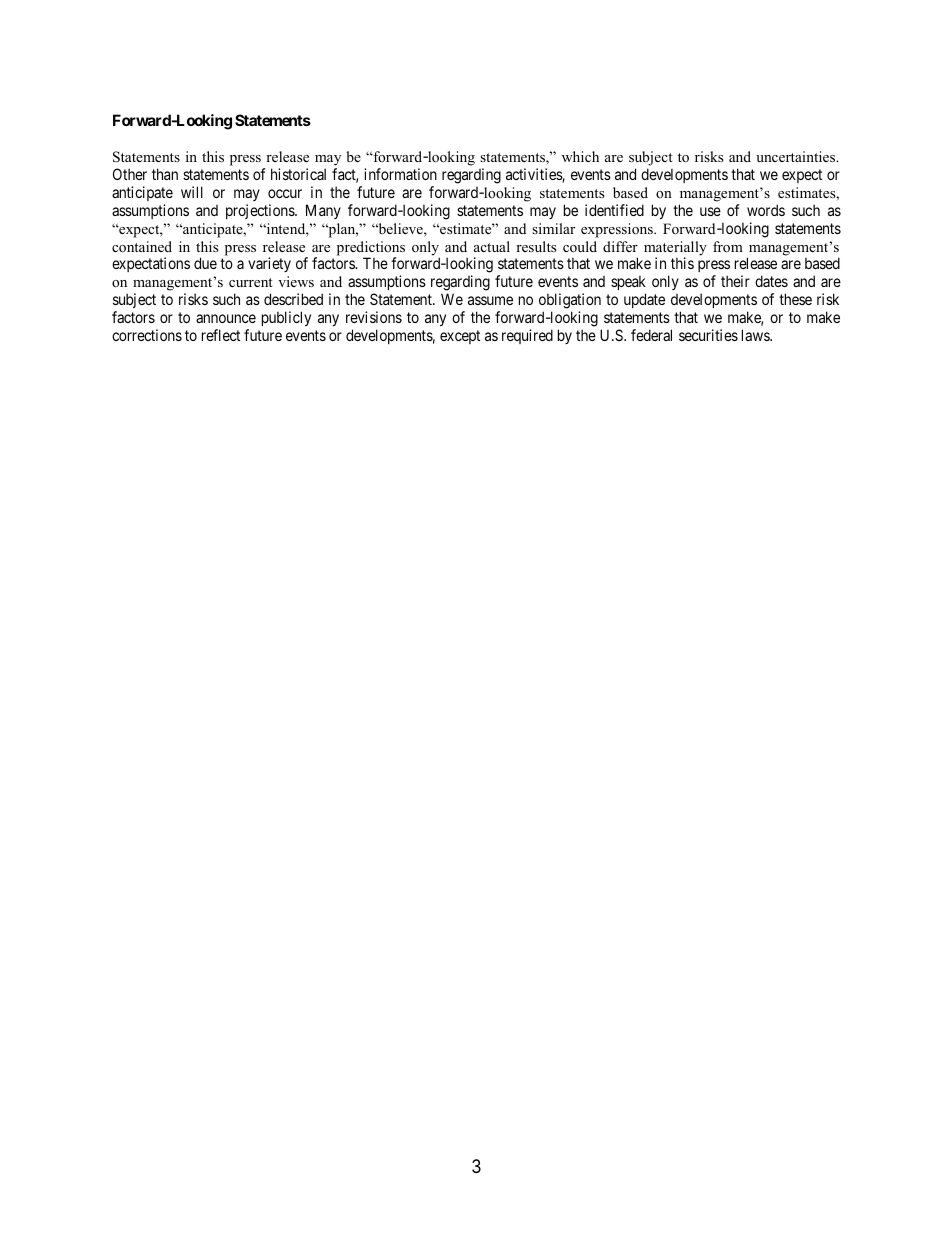  What do you see at coordinates (708, 335) in the screenshot?
I see `securities` at bounding box center [708, 335].
